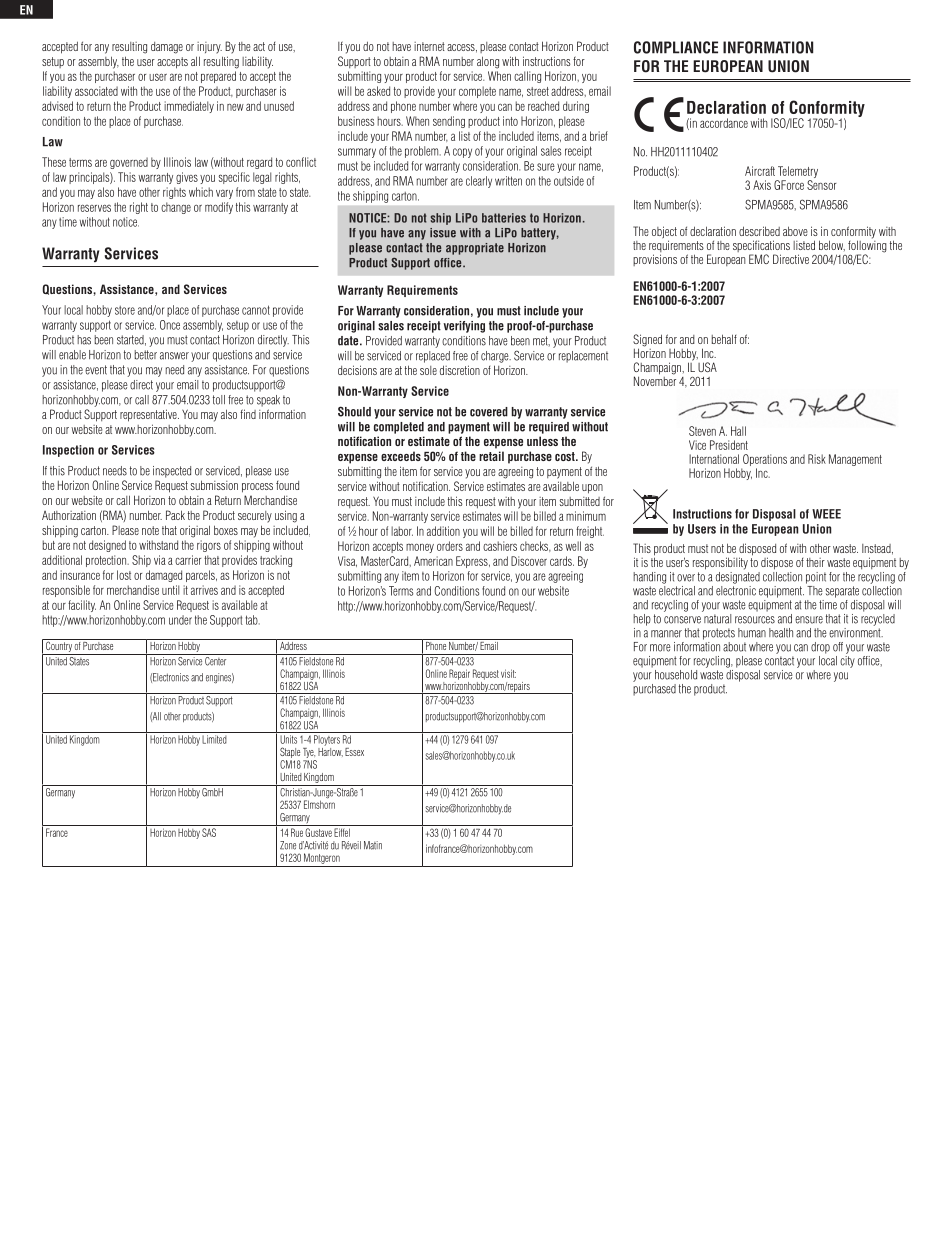  Describe the element at coordinates (764, 461) in the screenshot. I see `Operations` at that location.
